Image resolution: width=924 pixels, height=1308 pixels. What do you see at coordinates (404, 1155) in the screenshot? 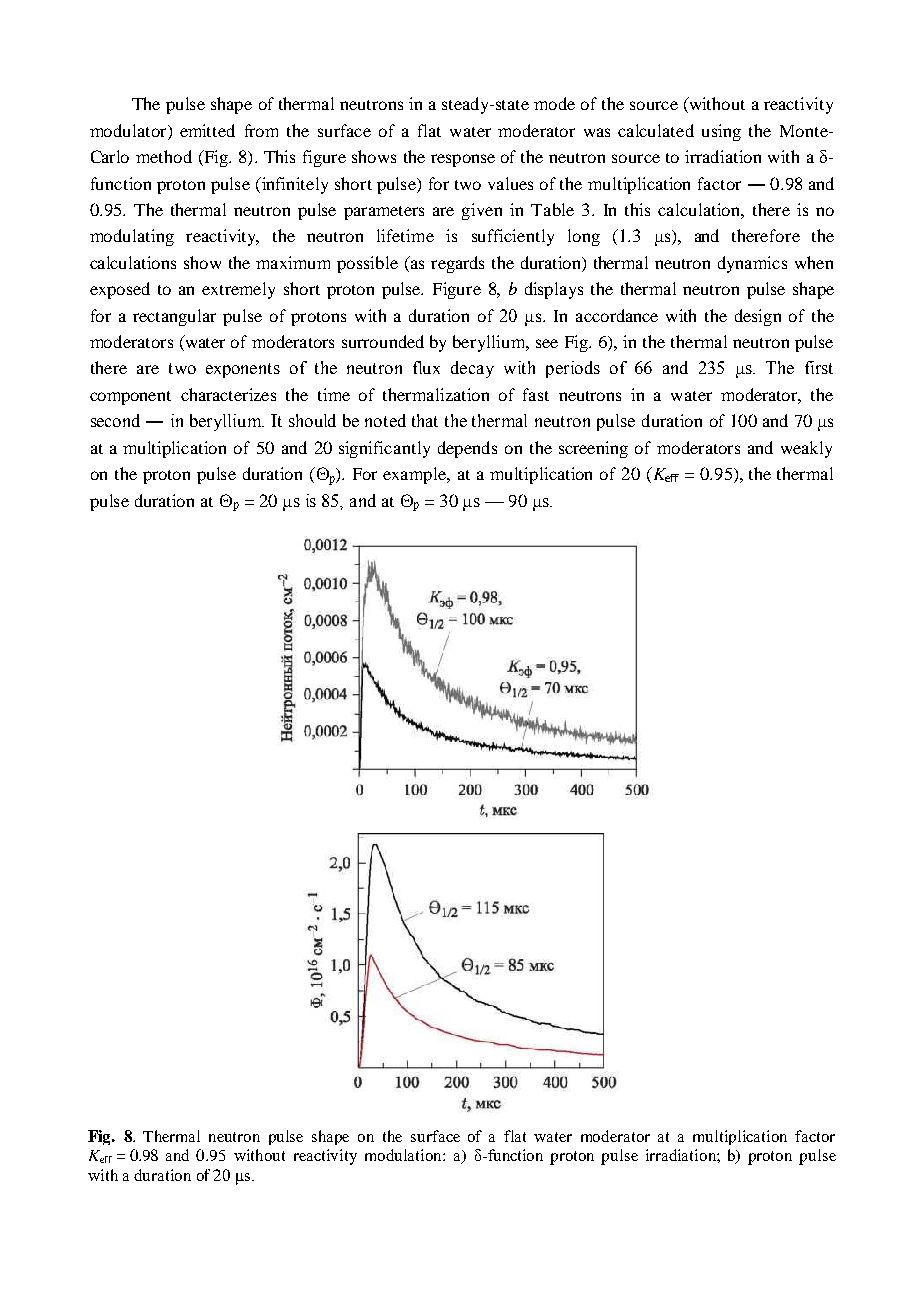
I see `modulation` at bounding box center [404, 1155].
